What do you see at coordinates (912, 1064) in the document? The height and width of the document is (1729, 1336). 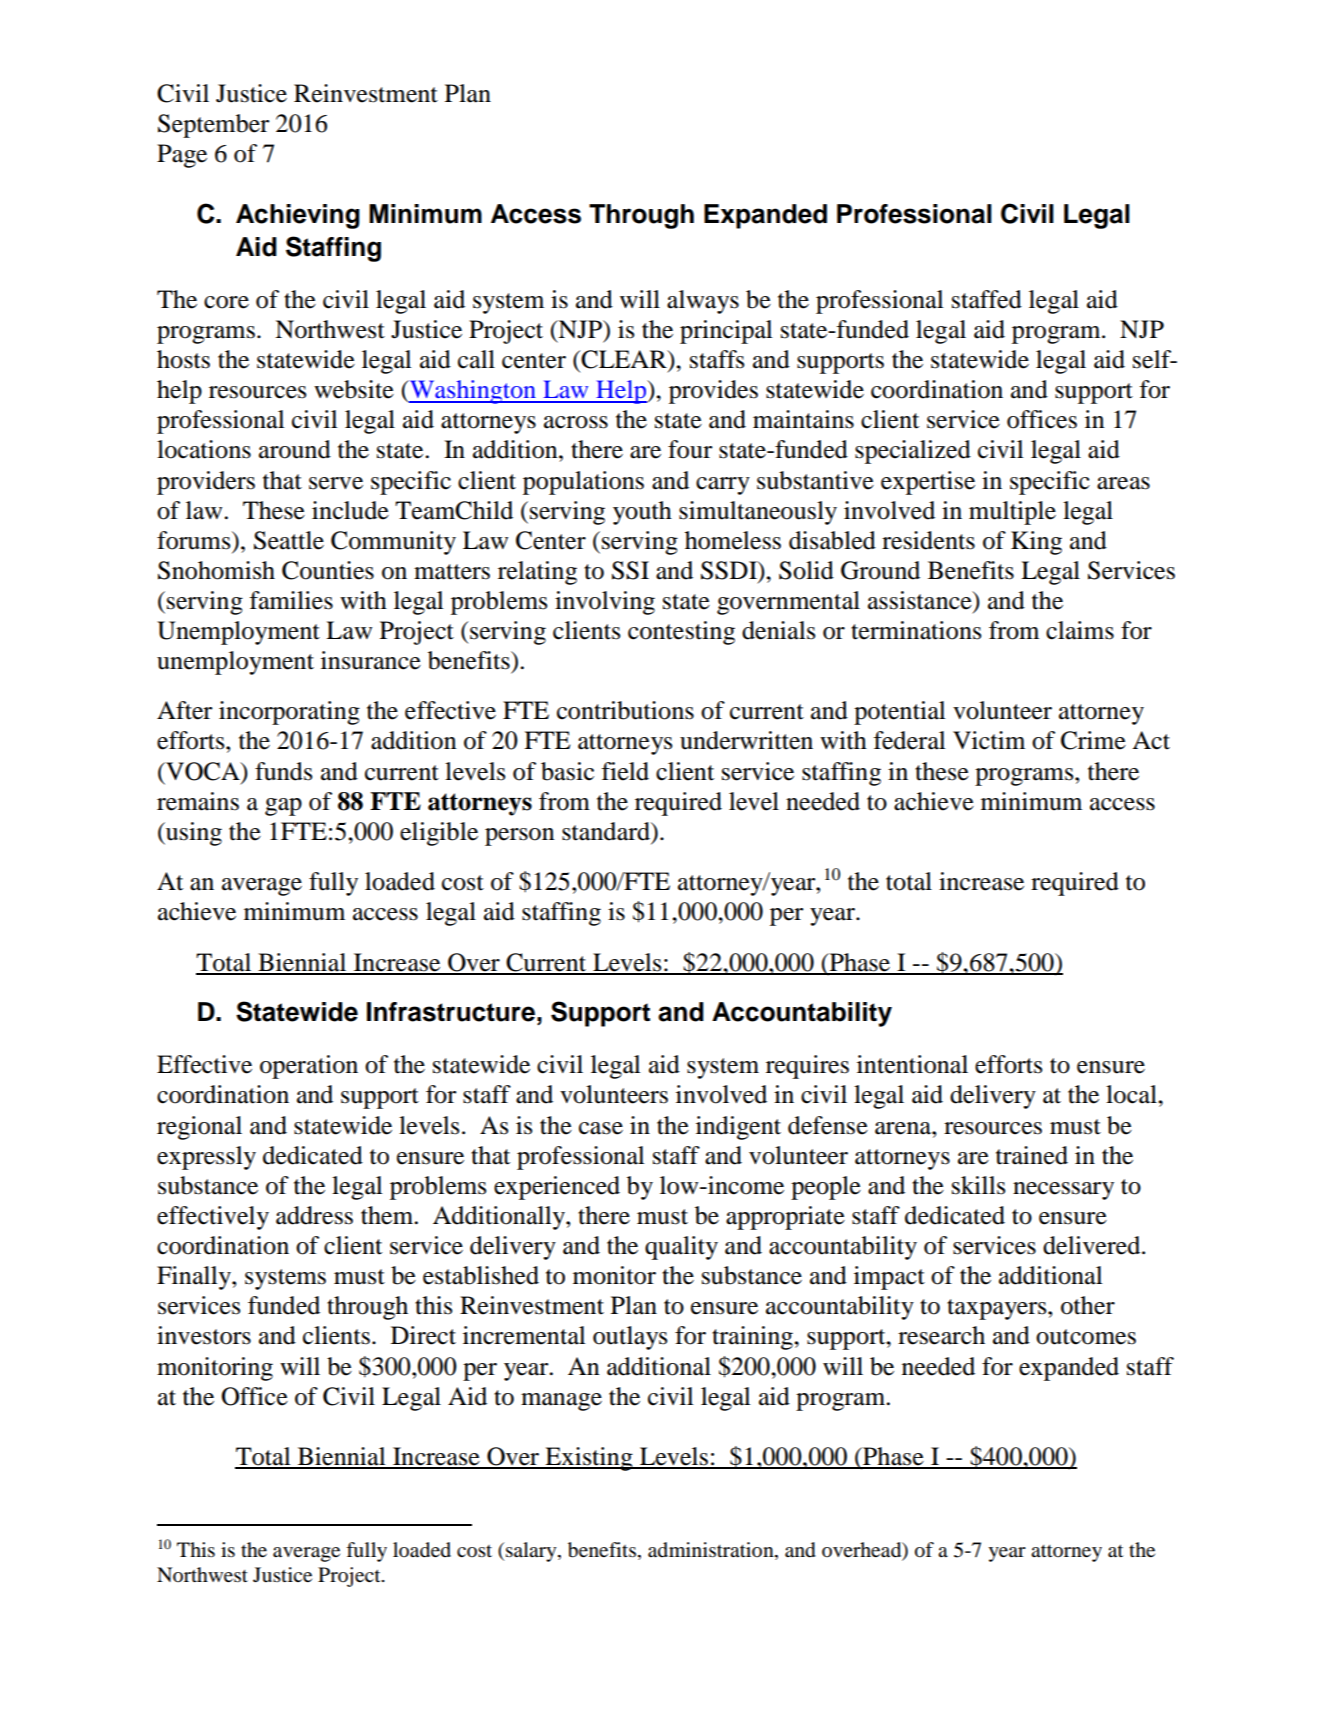 I see `intentional` at bounding box center [912, 1064].
